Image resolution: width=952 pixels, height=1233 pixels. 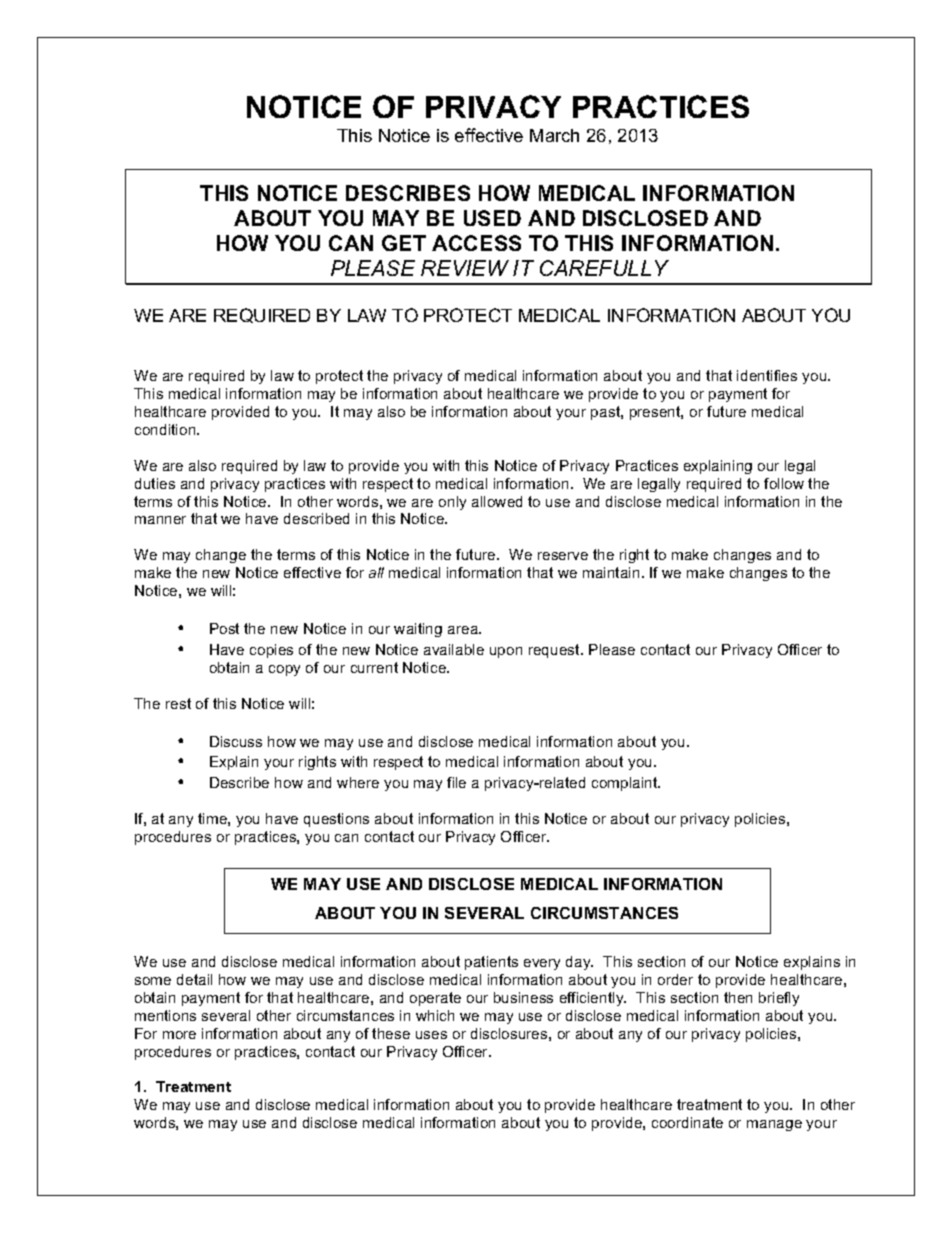 What do you see at coordinates (336, 820) in the page?
I see `questions` at bounding box center [336, 820].
